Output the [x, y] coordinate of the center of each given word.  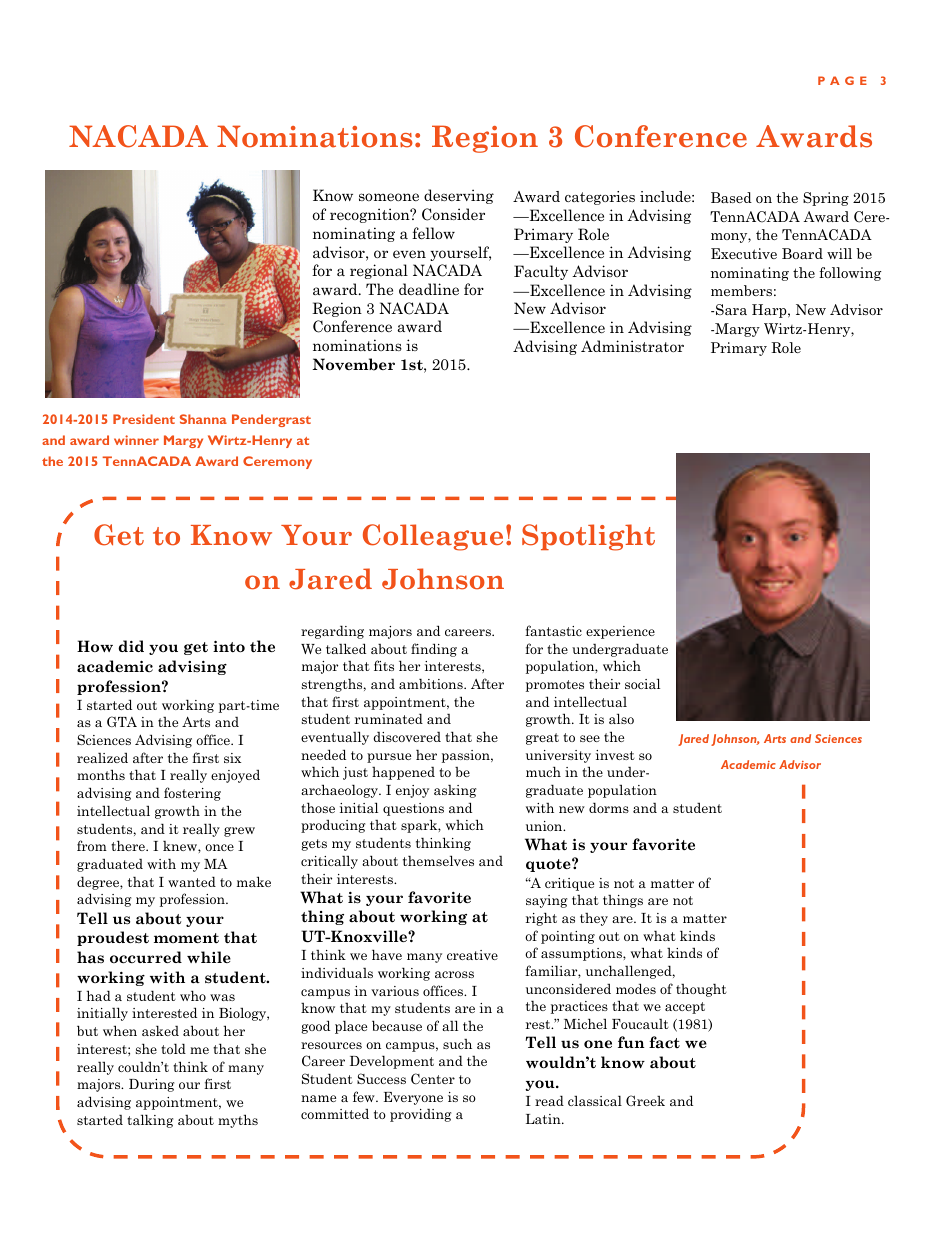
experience [620, 632]
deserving [459, 196]
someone [389, 197]
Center [433, 1079]
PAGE [842, 80]
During [151, 1085]
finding [434, 650]
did [131, 646]
